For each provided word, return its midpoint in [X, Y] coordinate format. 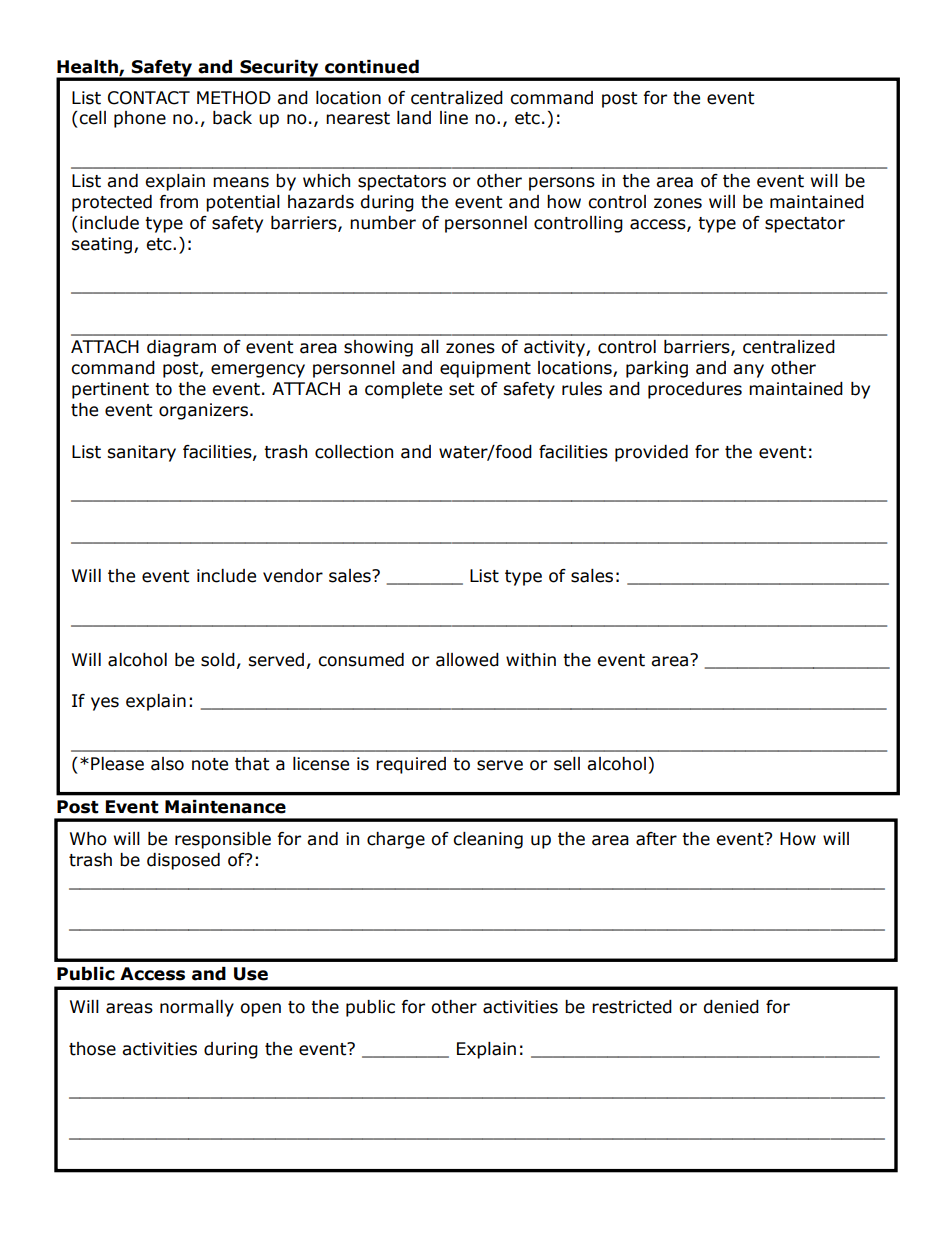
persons [562, 184]
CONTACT [149, 98]
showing [378, 348]
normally [197, 1008]
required [411, 765]
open [260, 1010]
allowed [467, 660]
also [167, 764]
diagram [181, 348]
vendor [293, 576]
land [414, 118]
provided [651, 453]
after [656, 839]
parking [657, 369]
